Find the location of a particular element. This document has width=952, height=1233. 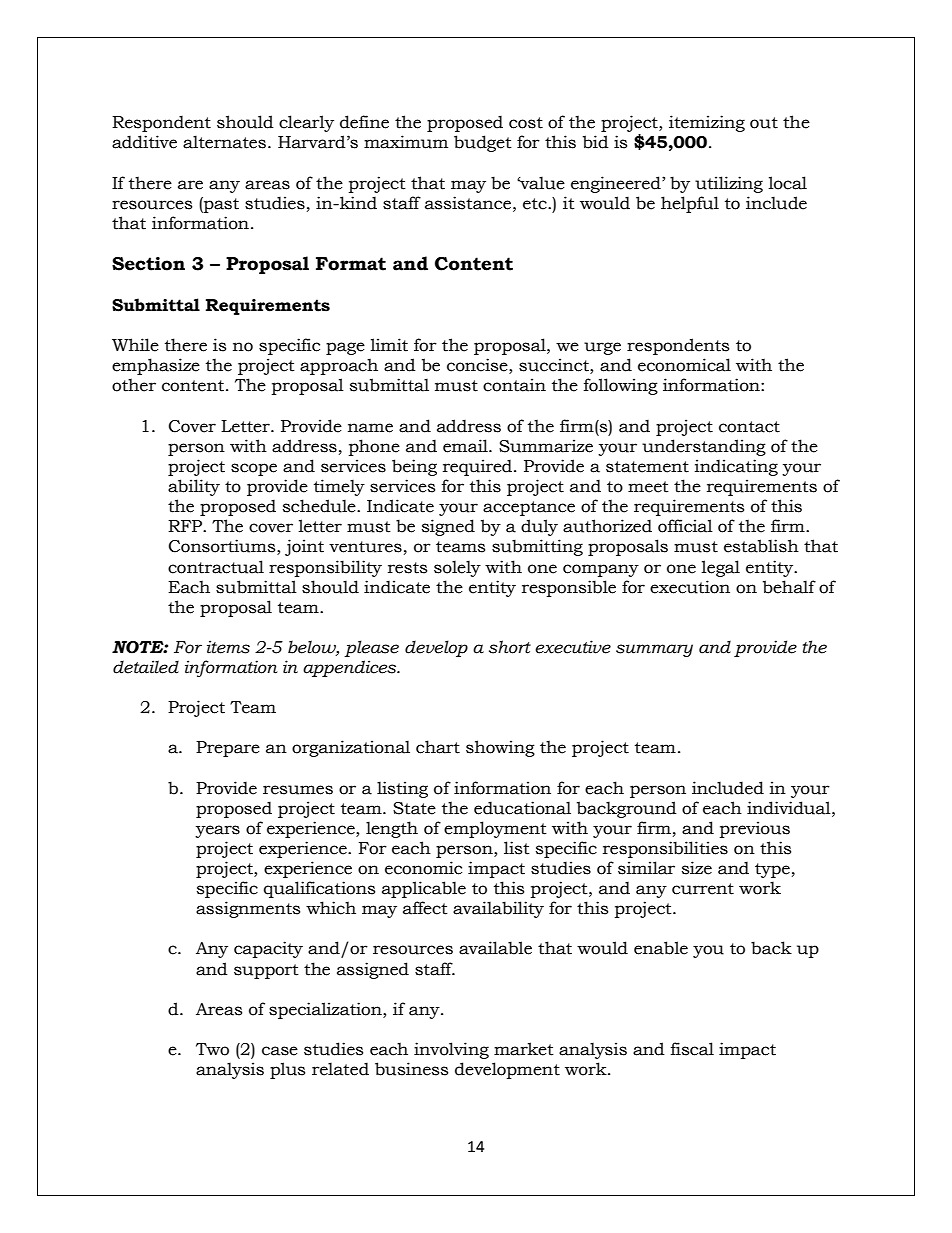

alternates is located at coordinates (224, 142).
